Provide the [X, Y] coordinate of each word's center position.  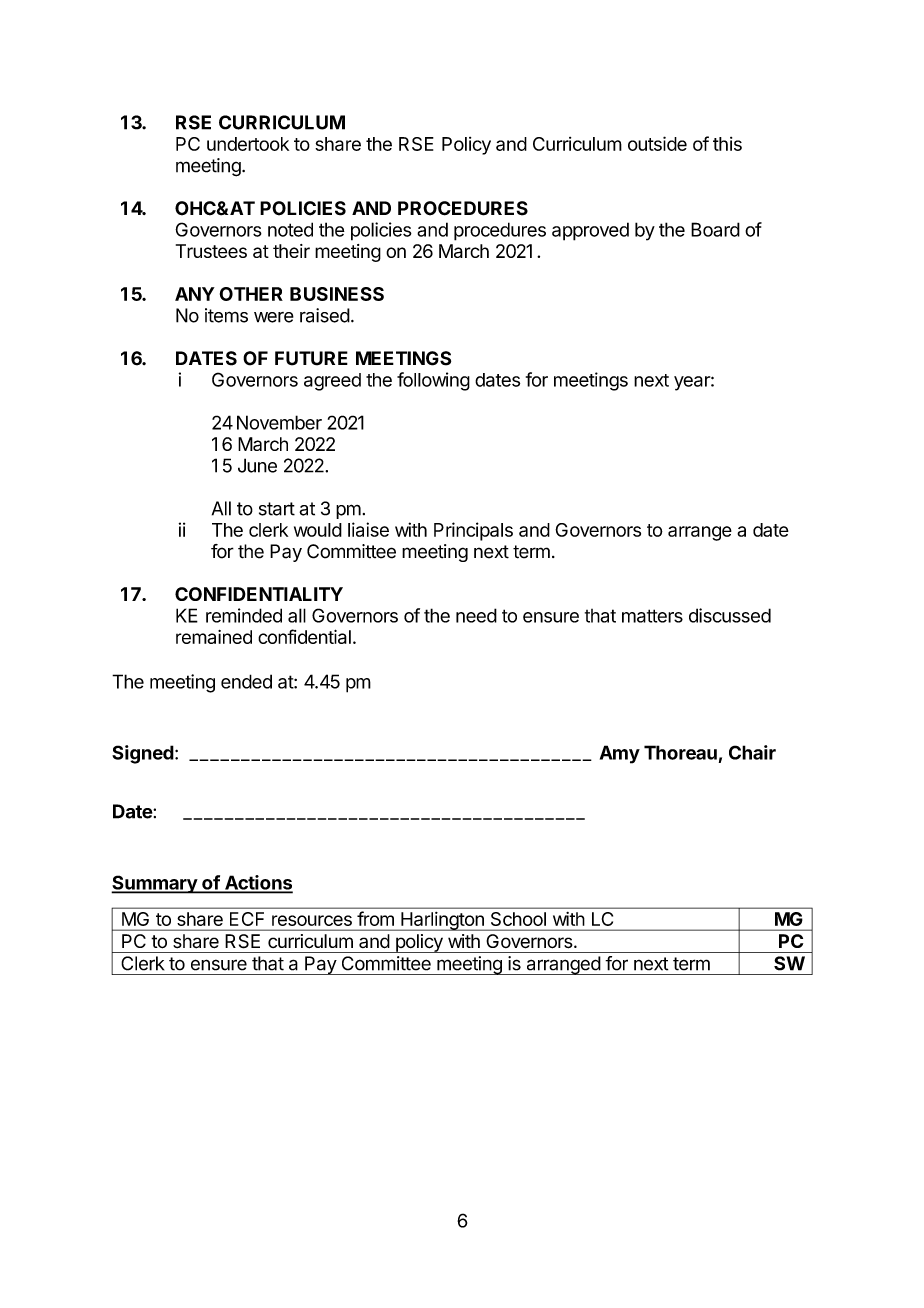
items [226, 315]
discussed [730, 615]
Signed [143, 754]
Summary [155, 884]
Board [715, 229]
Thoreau [680, 752]
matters [652, 616]
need [476, 615]
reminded [244, 615]
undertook [248, 144]
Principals [473, 531]
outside [657, 143]
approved [590, 231]
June [257, 465]
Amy [620, 754]
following [433, 381]
